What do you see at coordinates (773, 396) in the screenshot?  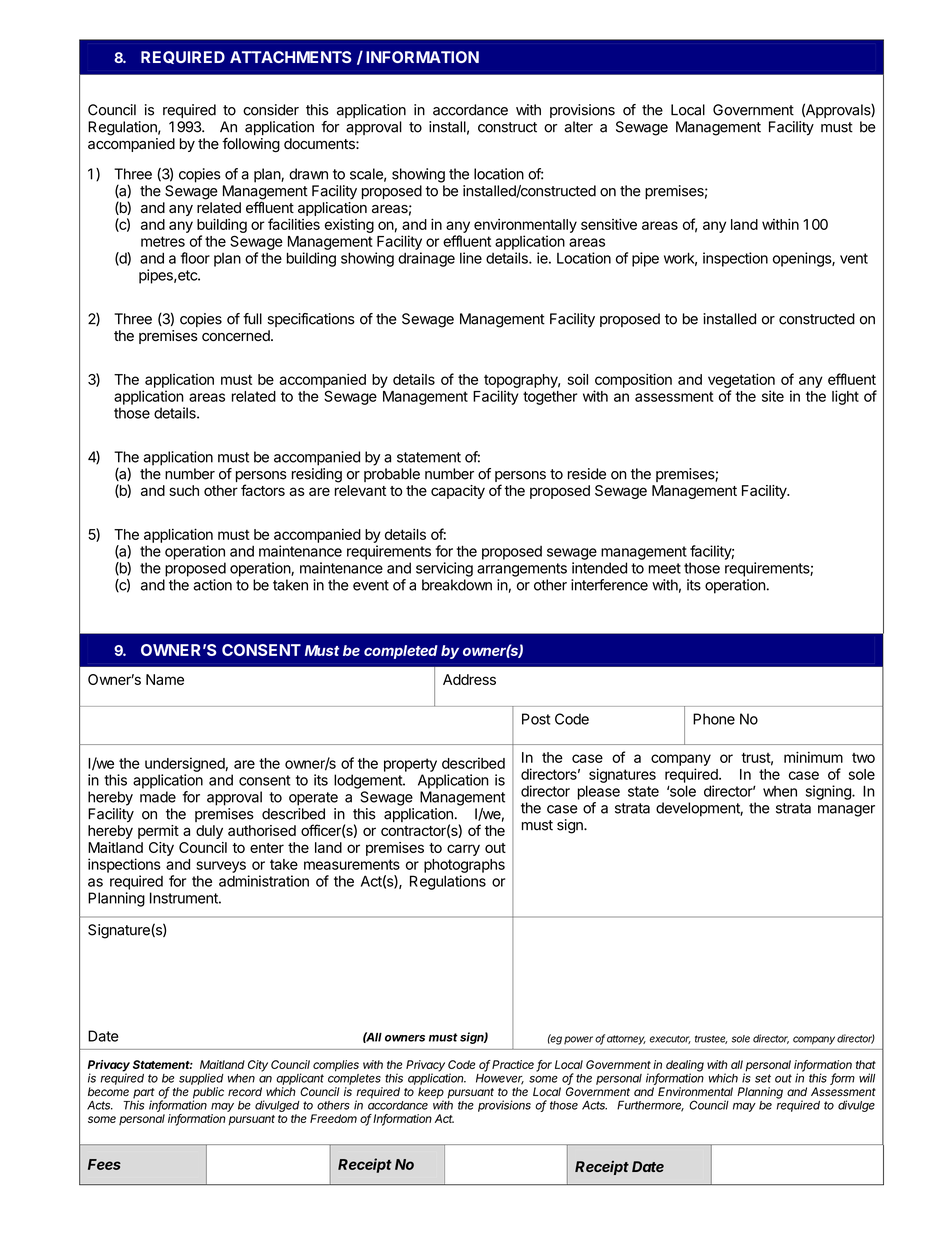 I see `site` at bounding box center [773, 396].
